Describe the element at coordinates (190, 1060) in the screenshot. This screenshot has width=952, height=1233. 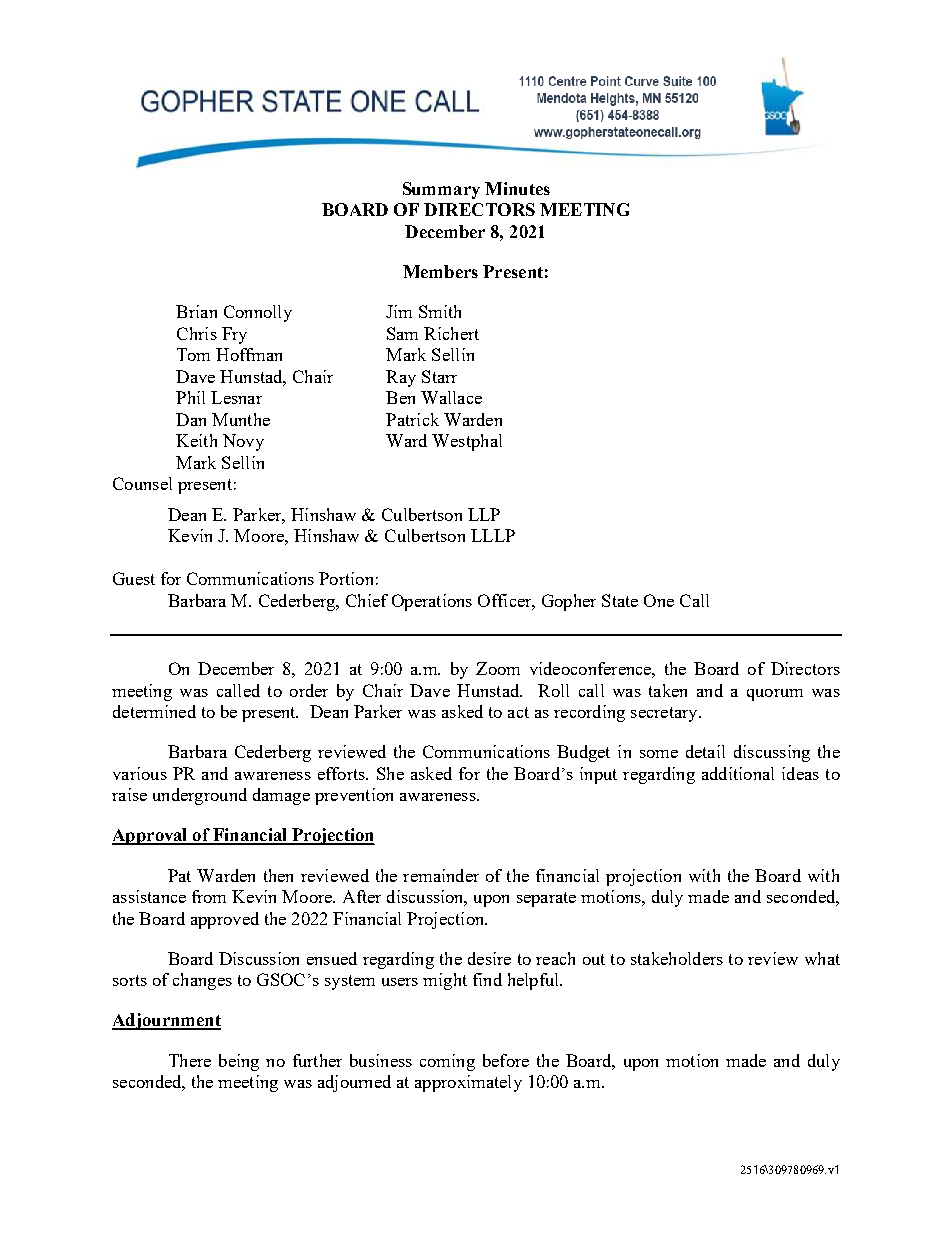
I see `There` at that location.
